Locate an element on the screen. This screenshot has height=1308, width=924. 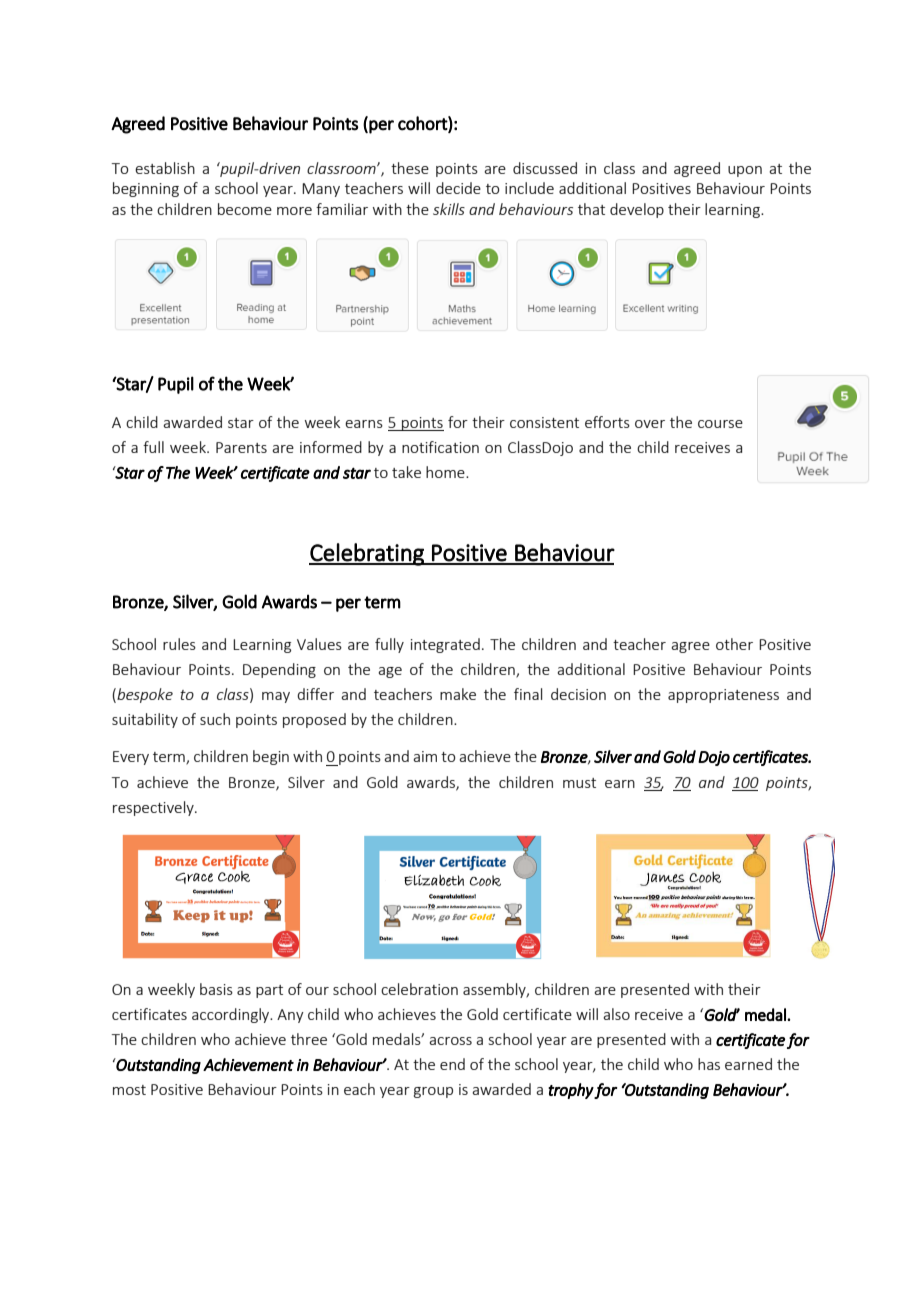
develop is located at coordinates (637, 210).
